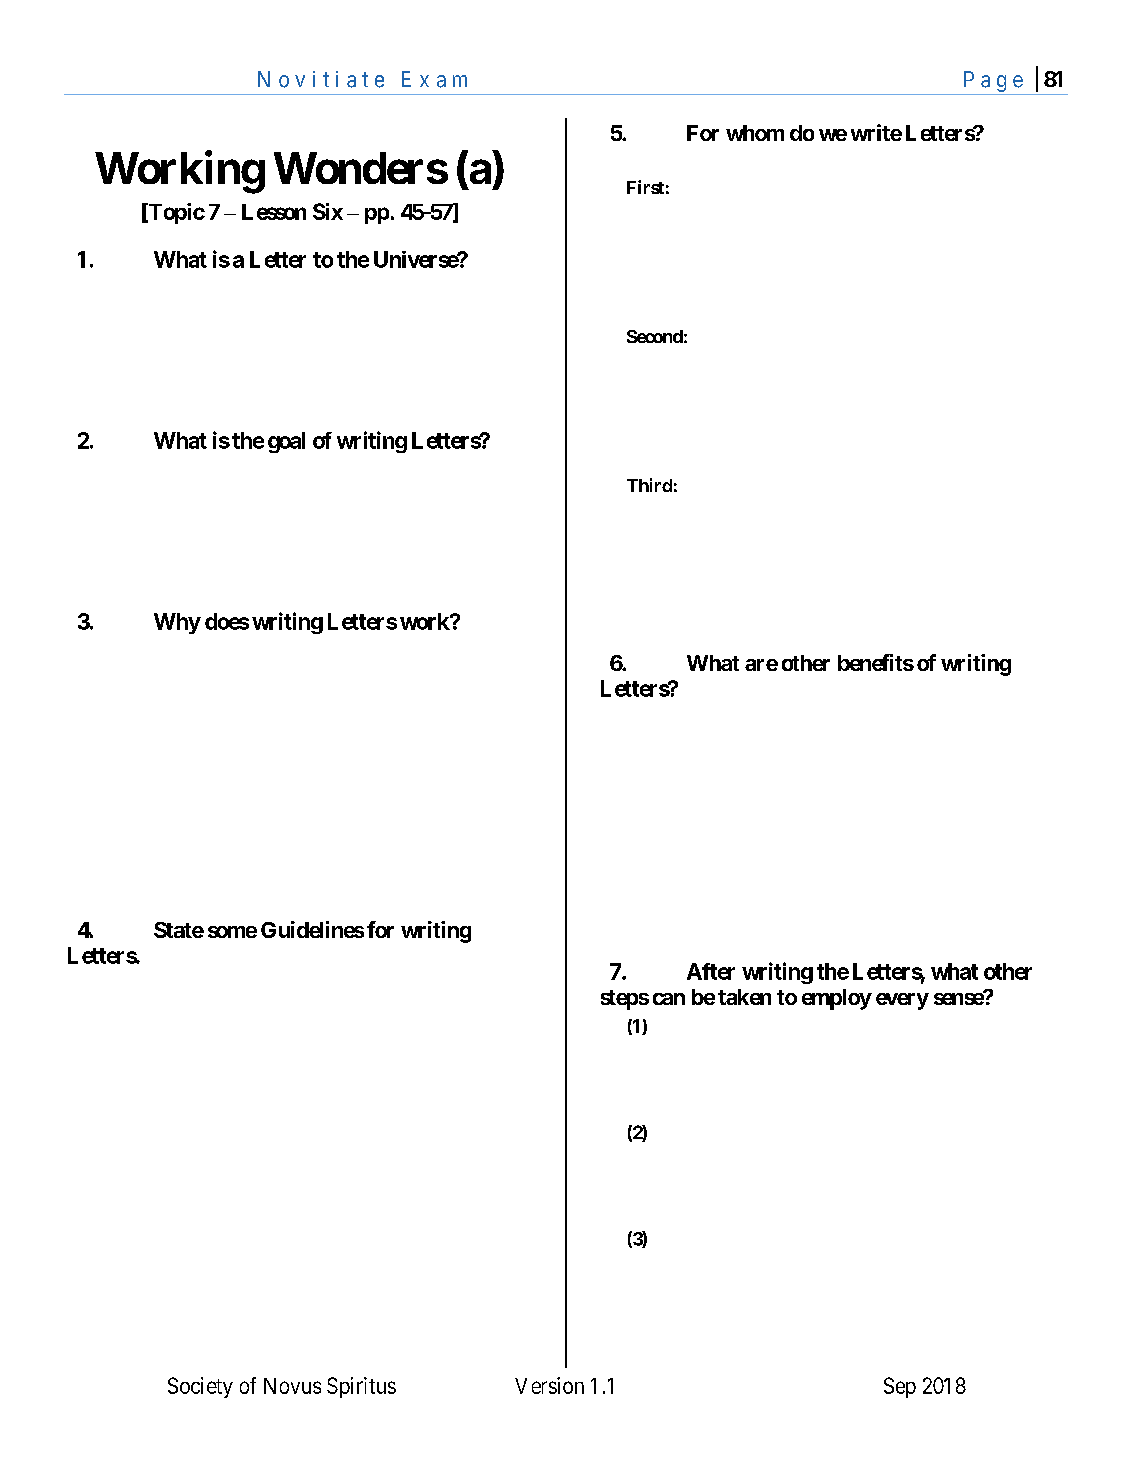 This screenshot has height=1465, width=1132. What do you see at coordinates (649, 485) in the screenshot?
I see `Third` at bounding box center [649, 485].
